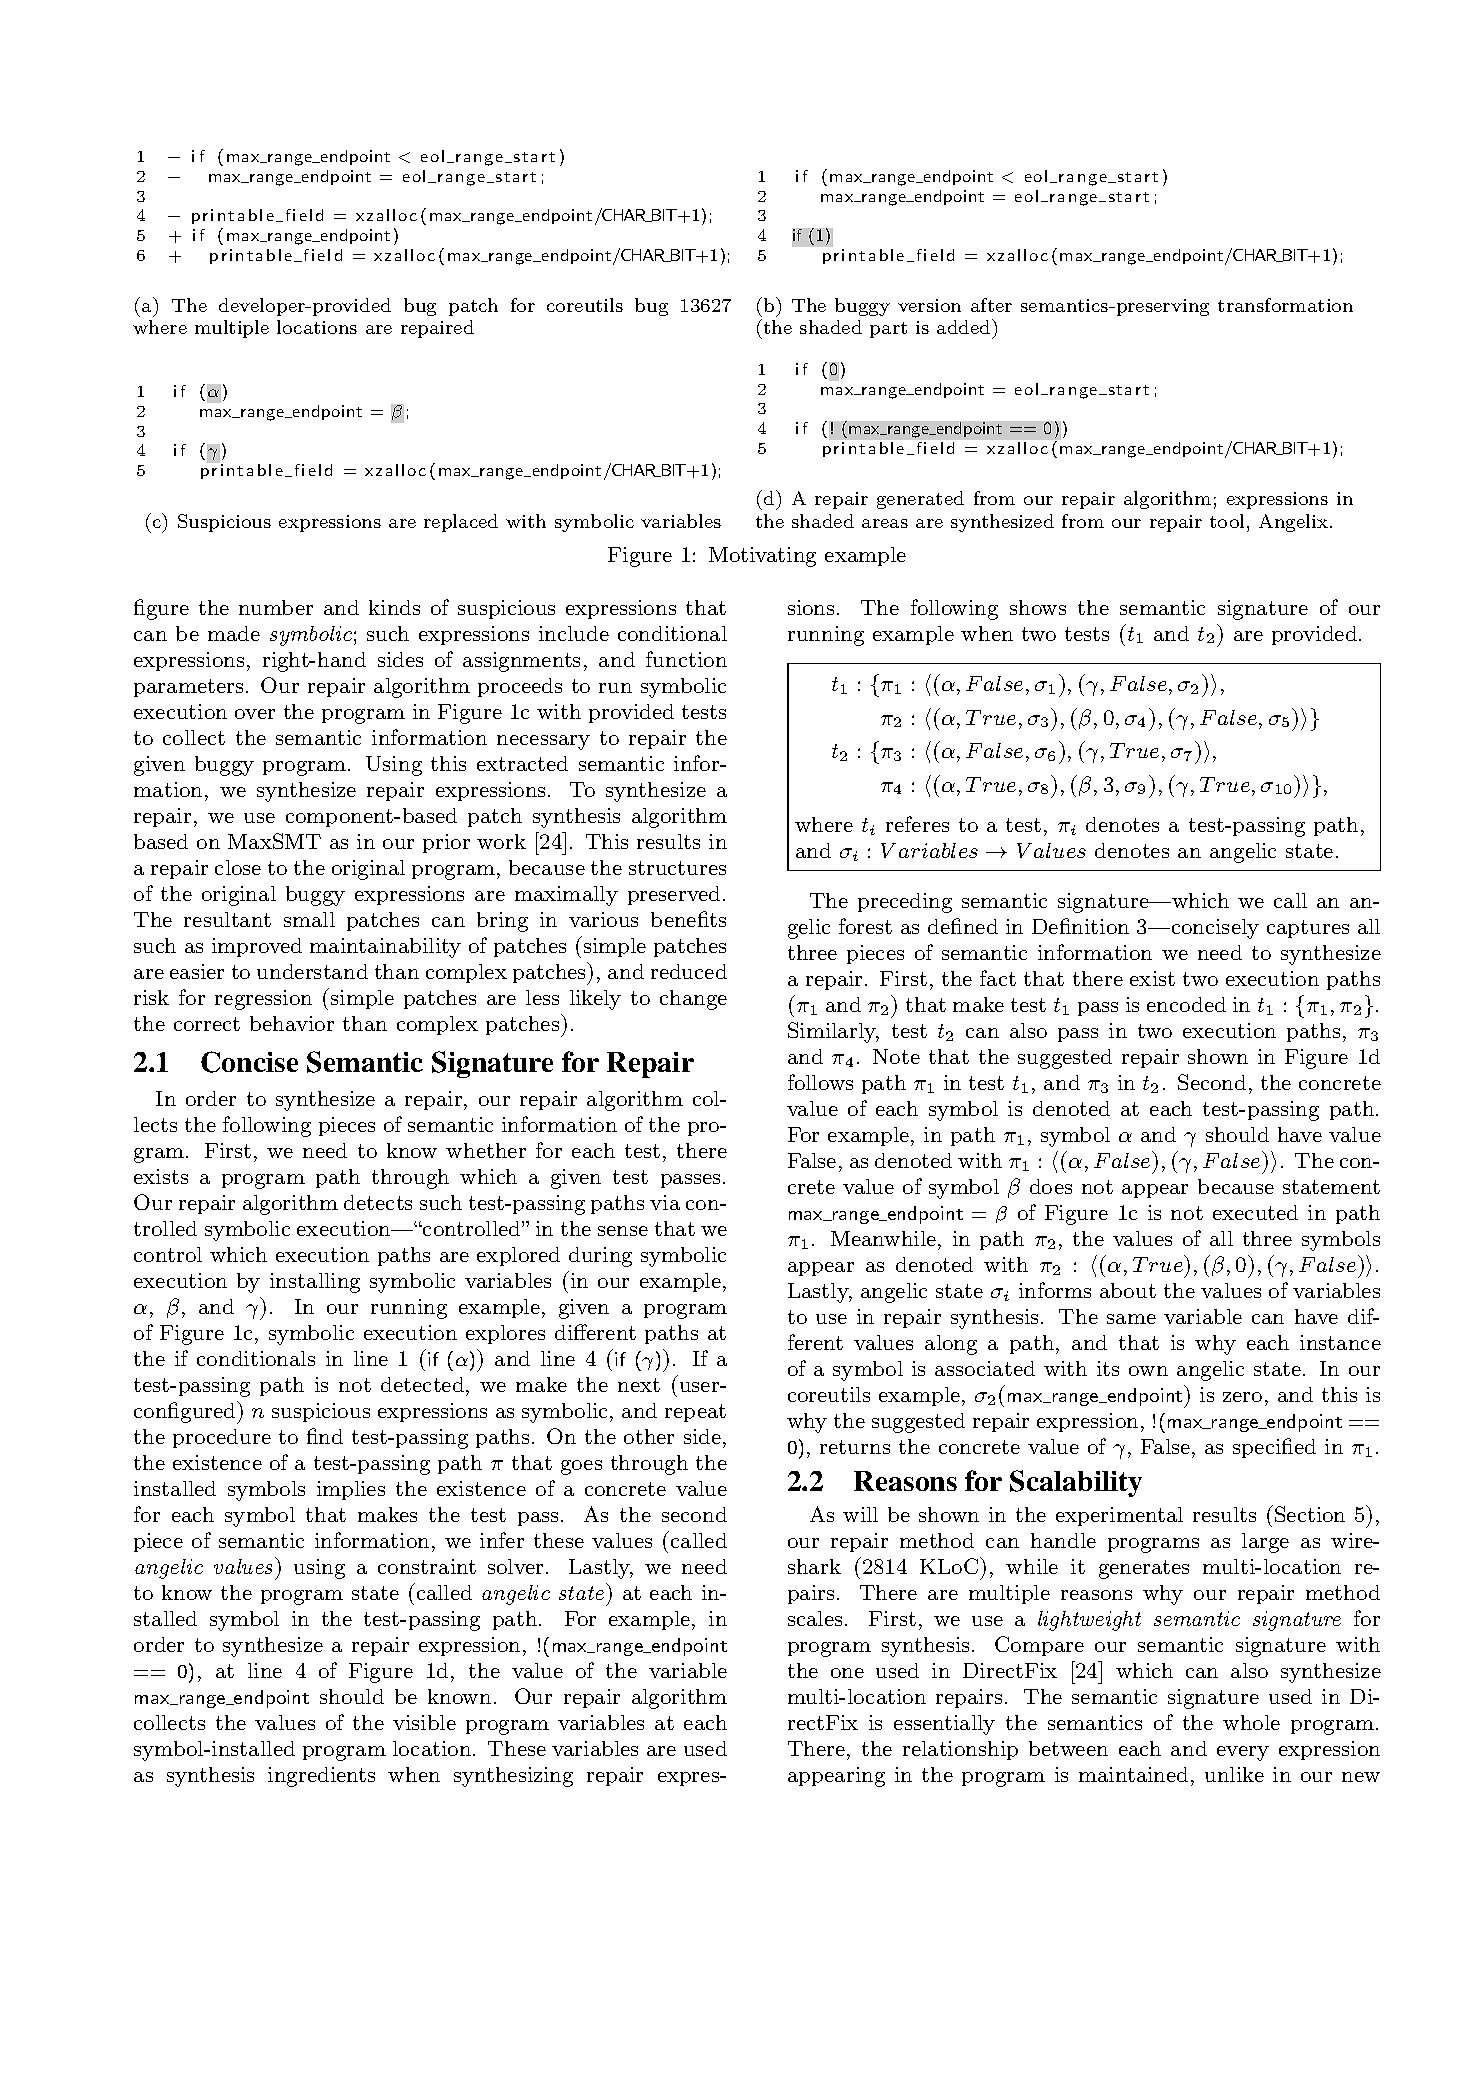  What do you see at coordinates (238, 867) in the image?
I see `close` at bounding box center [238, 867].
